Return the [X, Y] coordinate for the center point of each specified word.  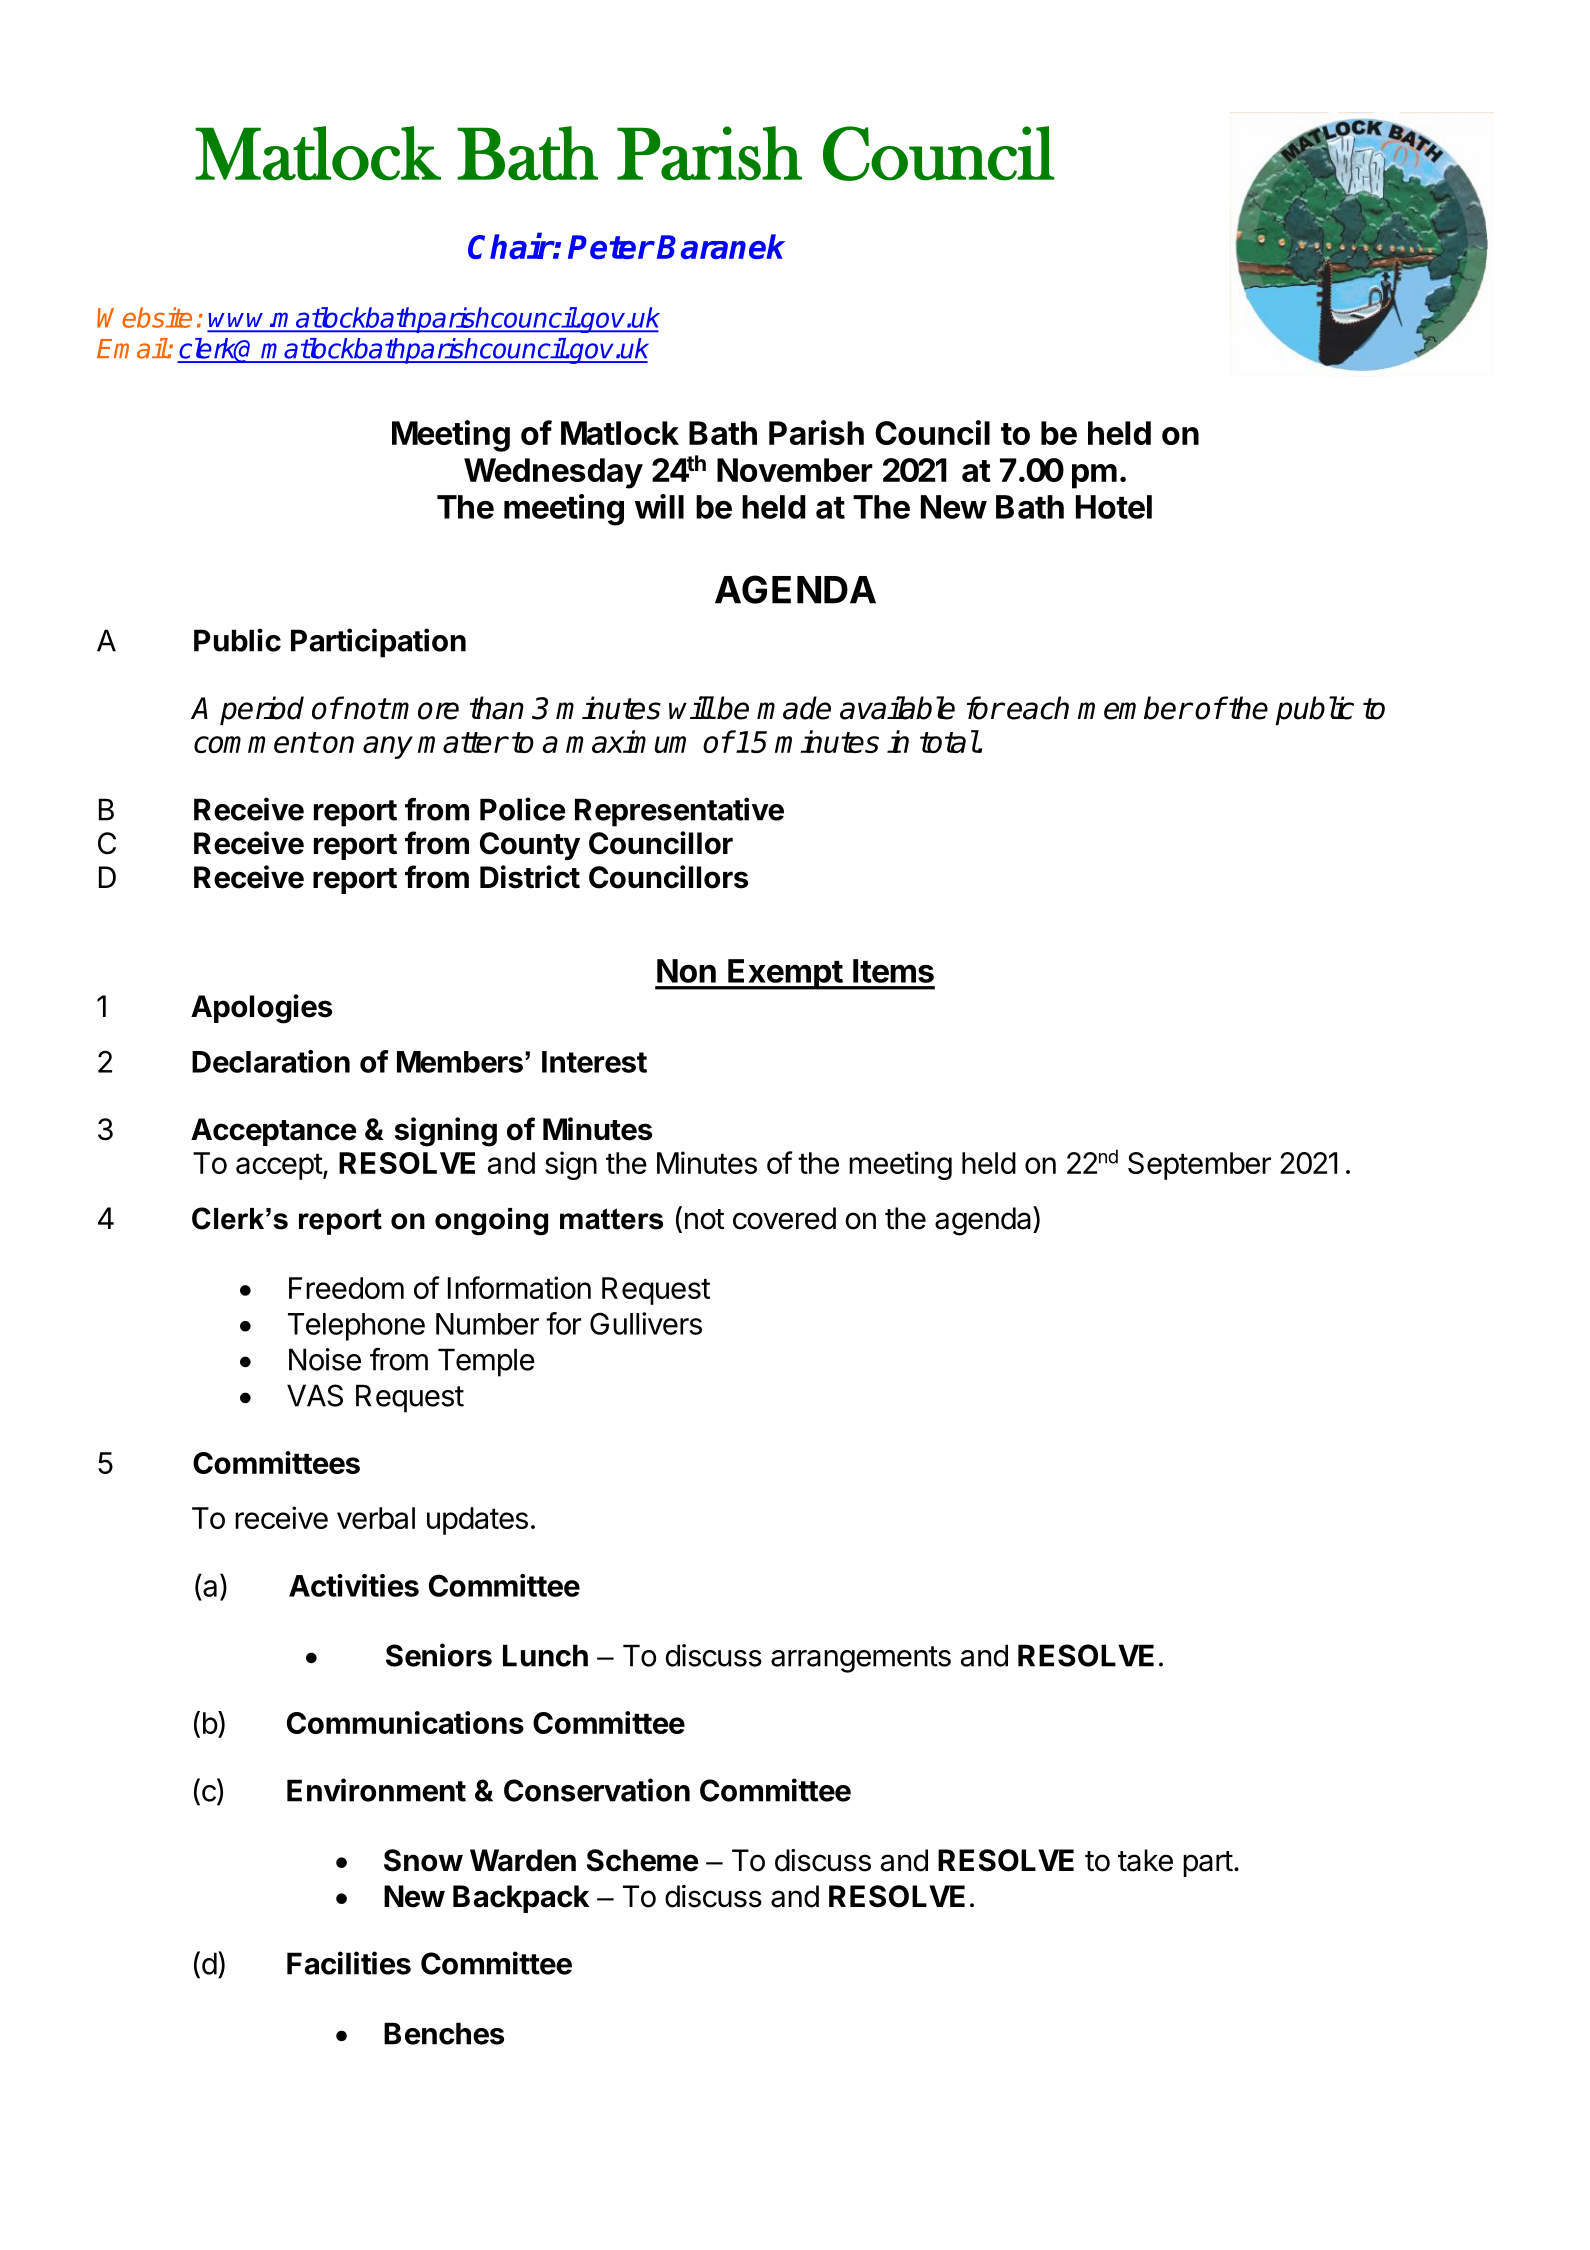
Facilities [349, 1963]
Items [893, 971]
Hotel [1114, 507]
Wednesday [553, 473]
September [1199, 1166]
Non [686, 971]
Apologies [261, 1009]
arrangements [861, 1659]
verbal [376, 1518]
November [795, 470]
